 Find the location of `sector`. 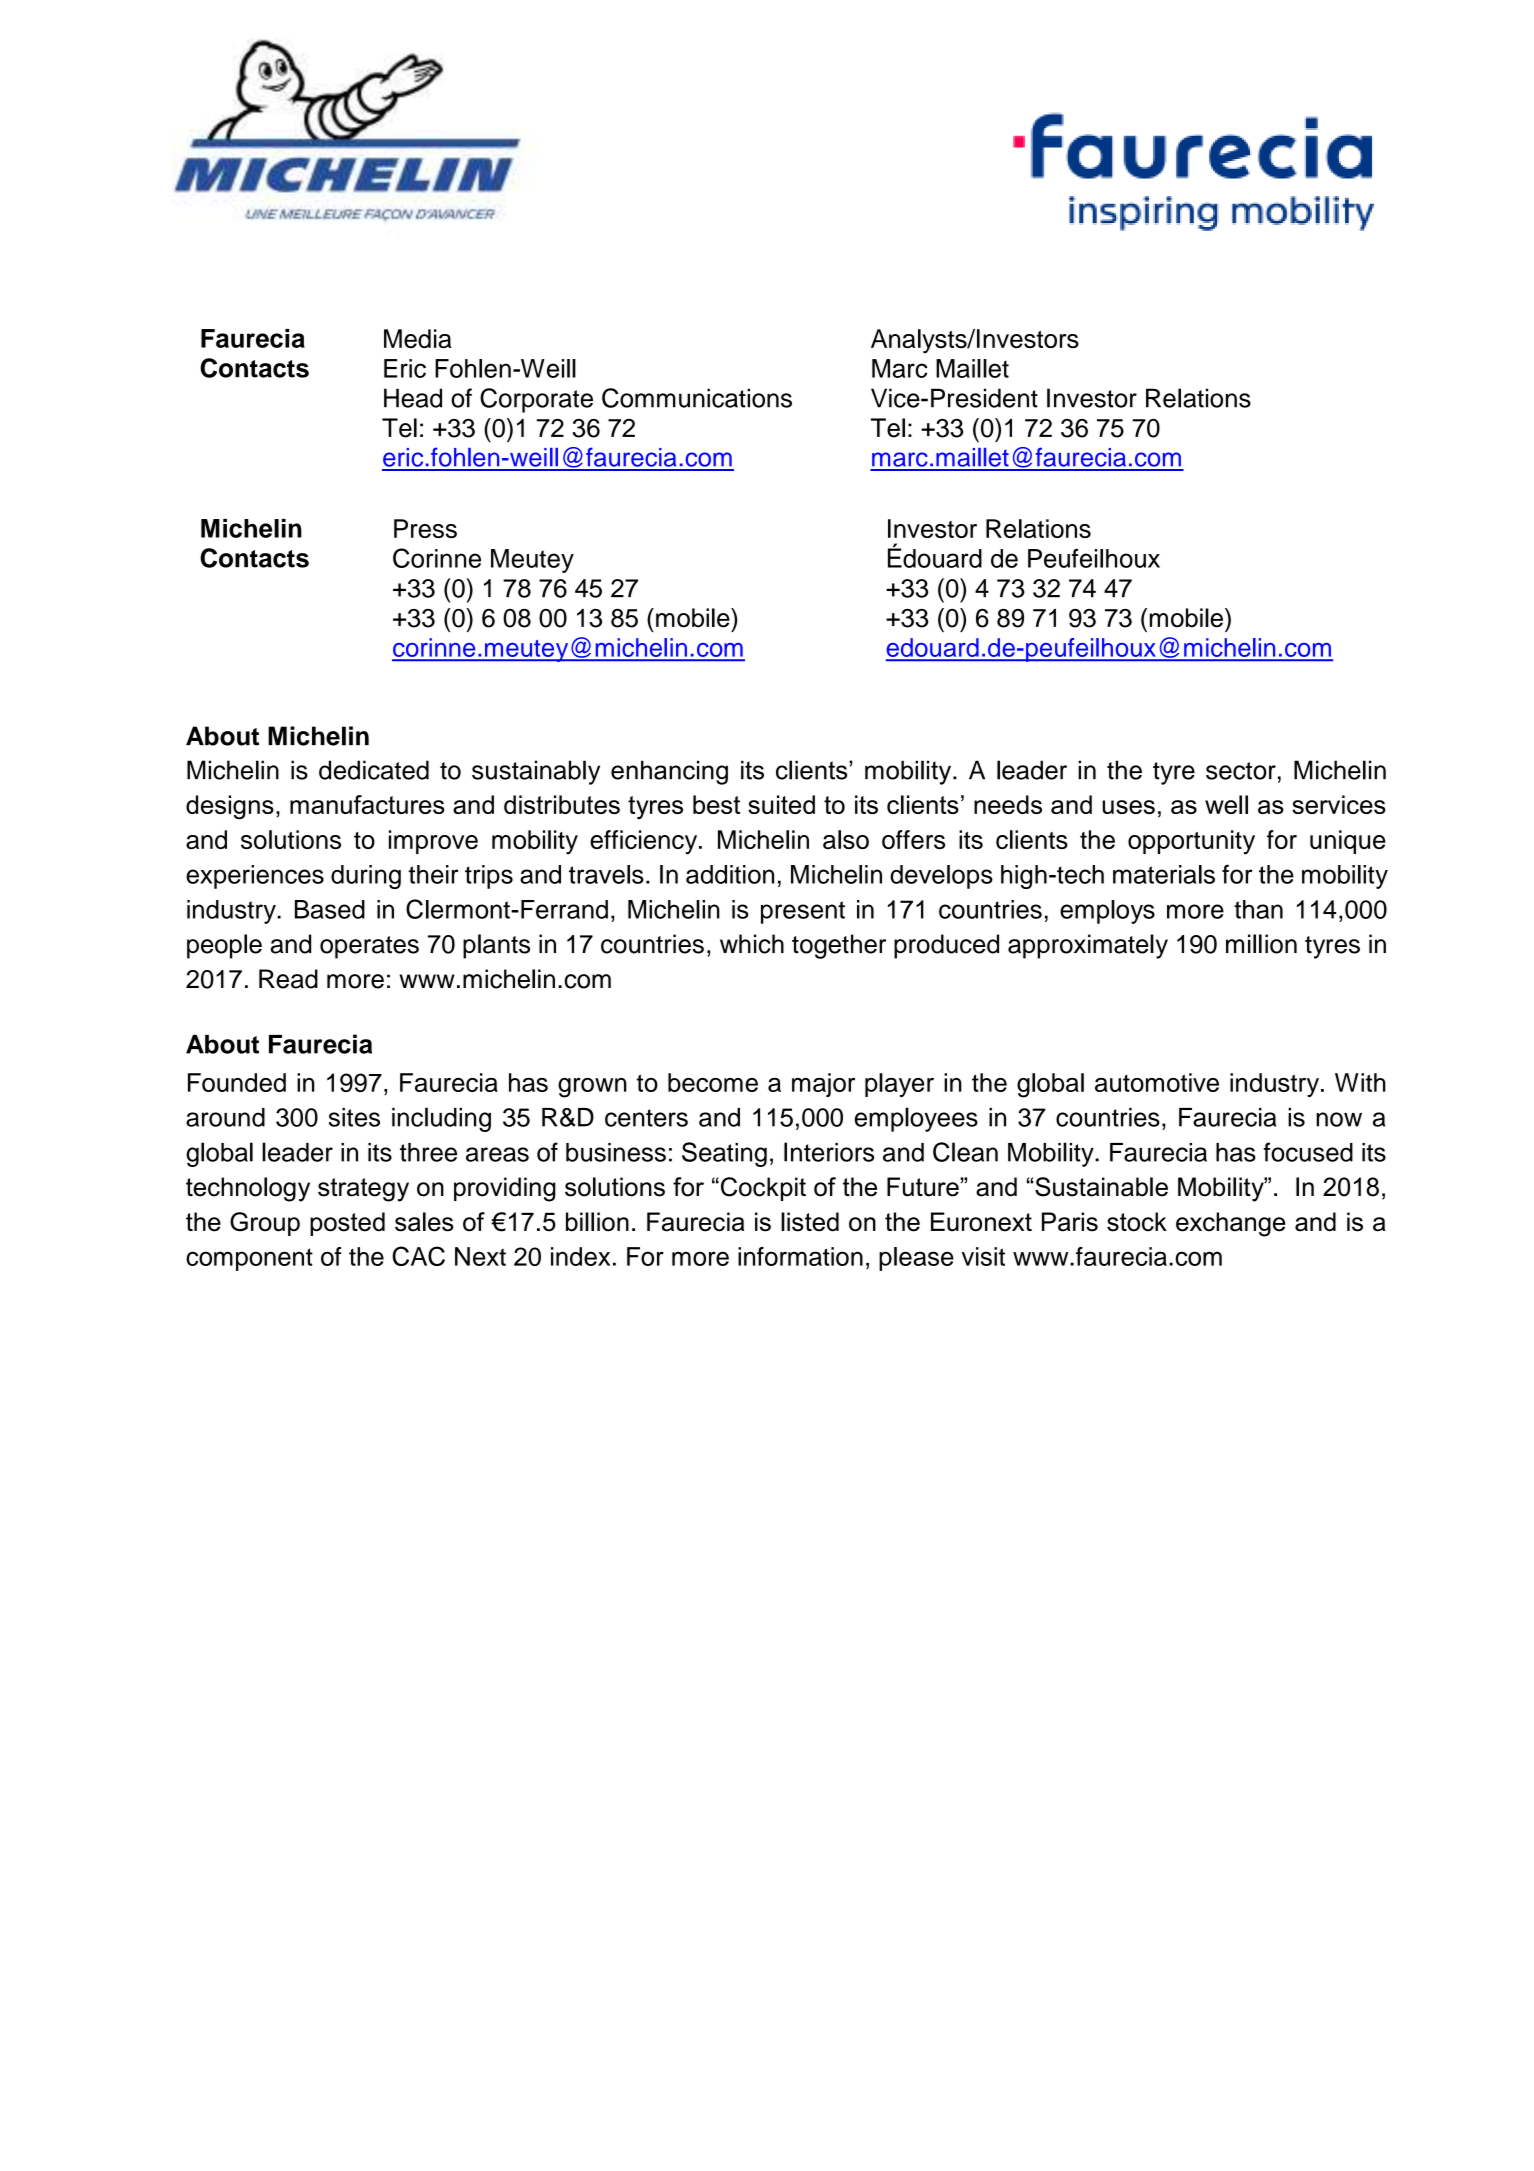

sector is located at coordinates (1241, 771).
